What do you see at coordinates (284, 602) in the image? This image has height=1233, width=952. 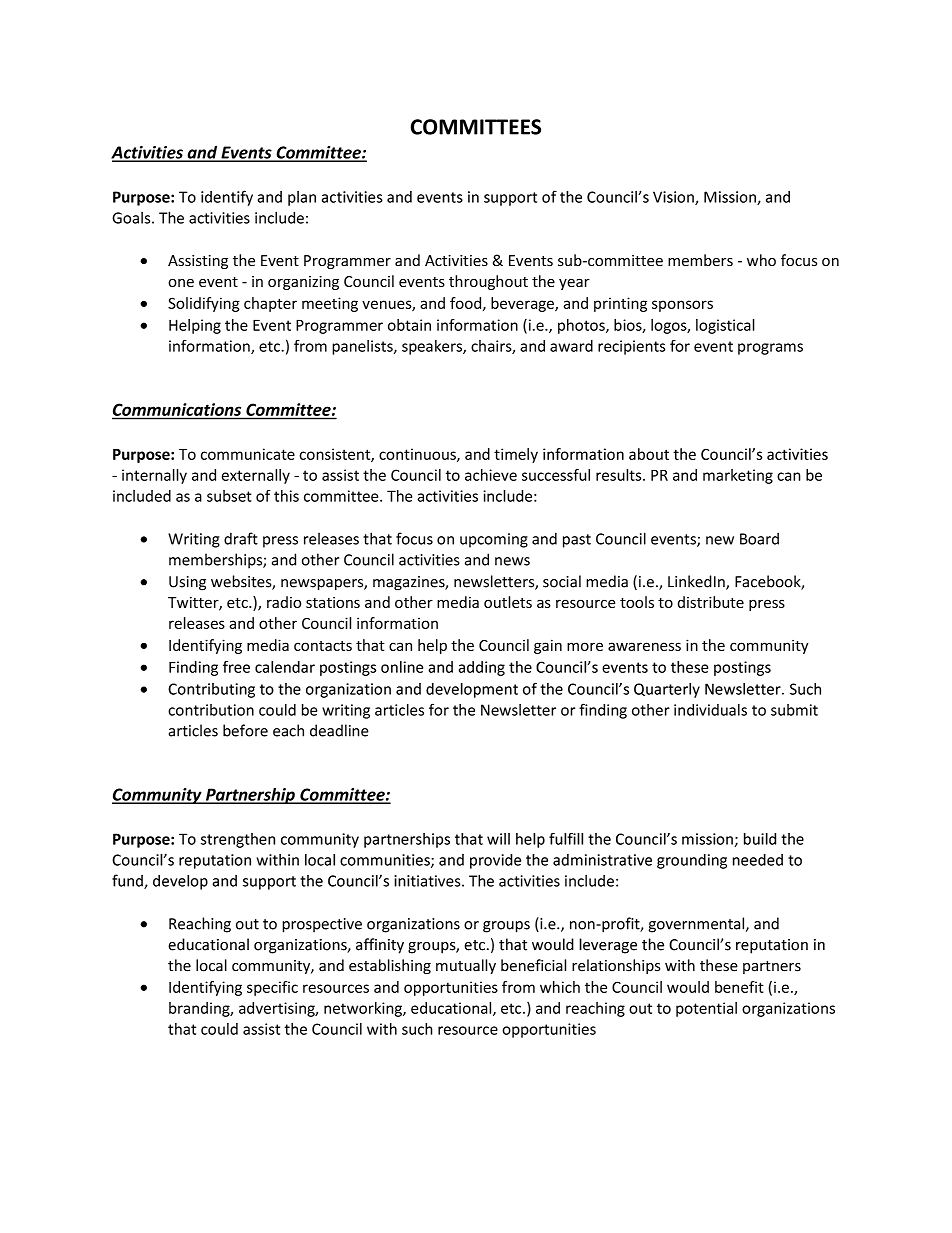 I see `radio` at bounding box center [284, 602].
